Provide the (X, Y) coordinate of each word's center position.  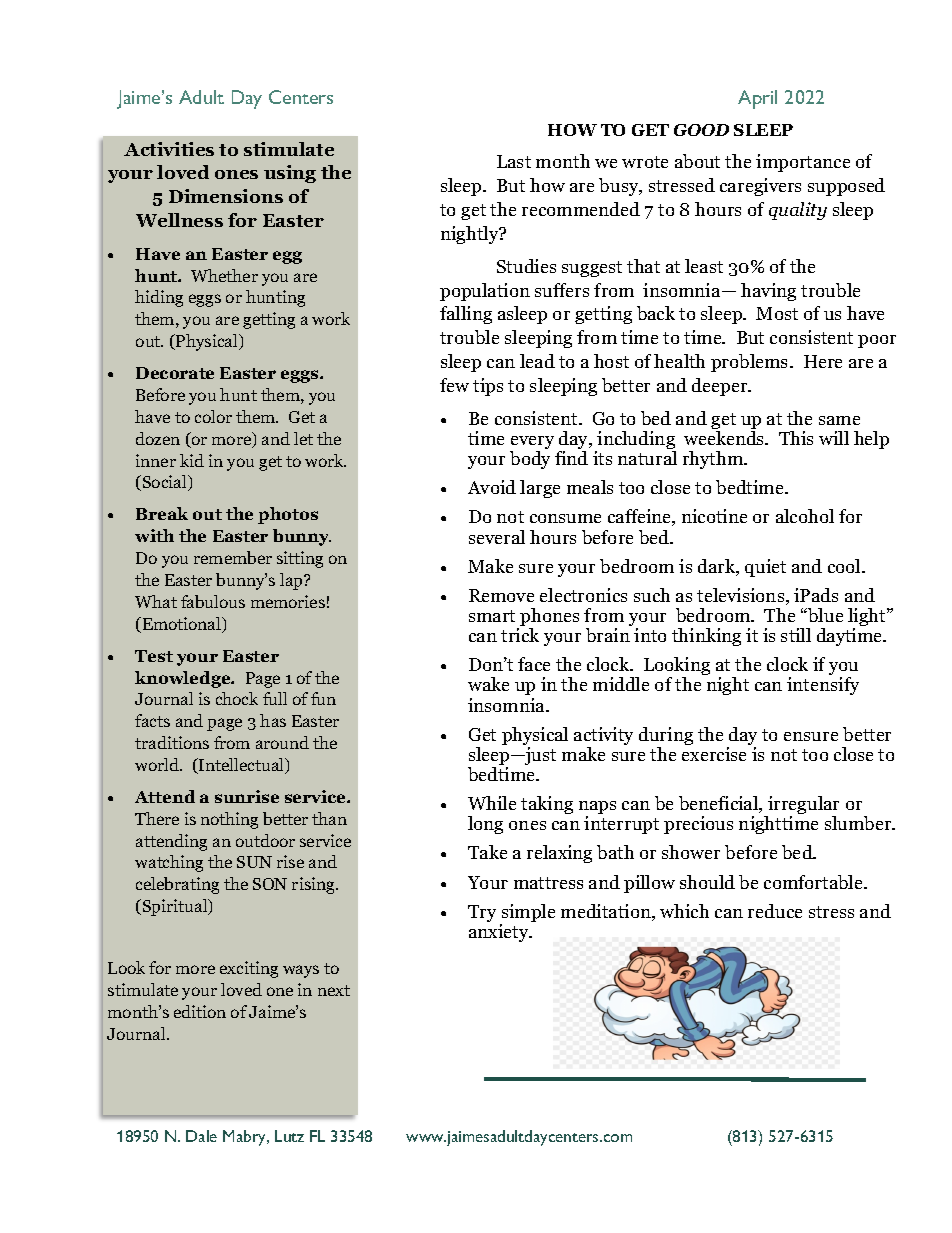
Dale (201, 1136)
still (796, 635)
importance (803, 163)
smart (492, 616)
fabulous (213, 601)
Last (514, 161)
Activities (169, 149)
